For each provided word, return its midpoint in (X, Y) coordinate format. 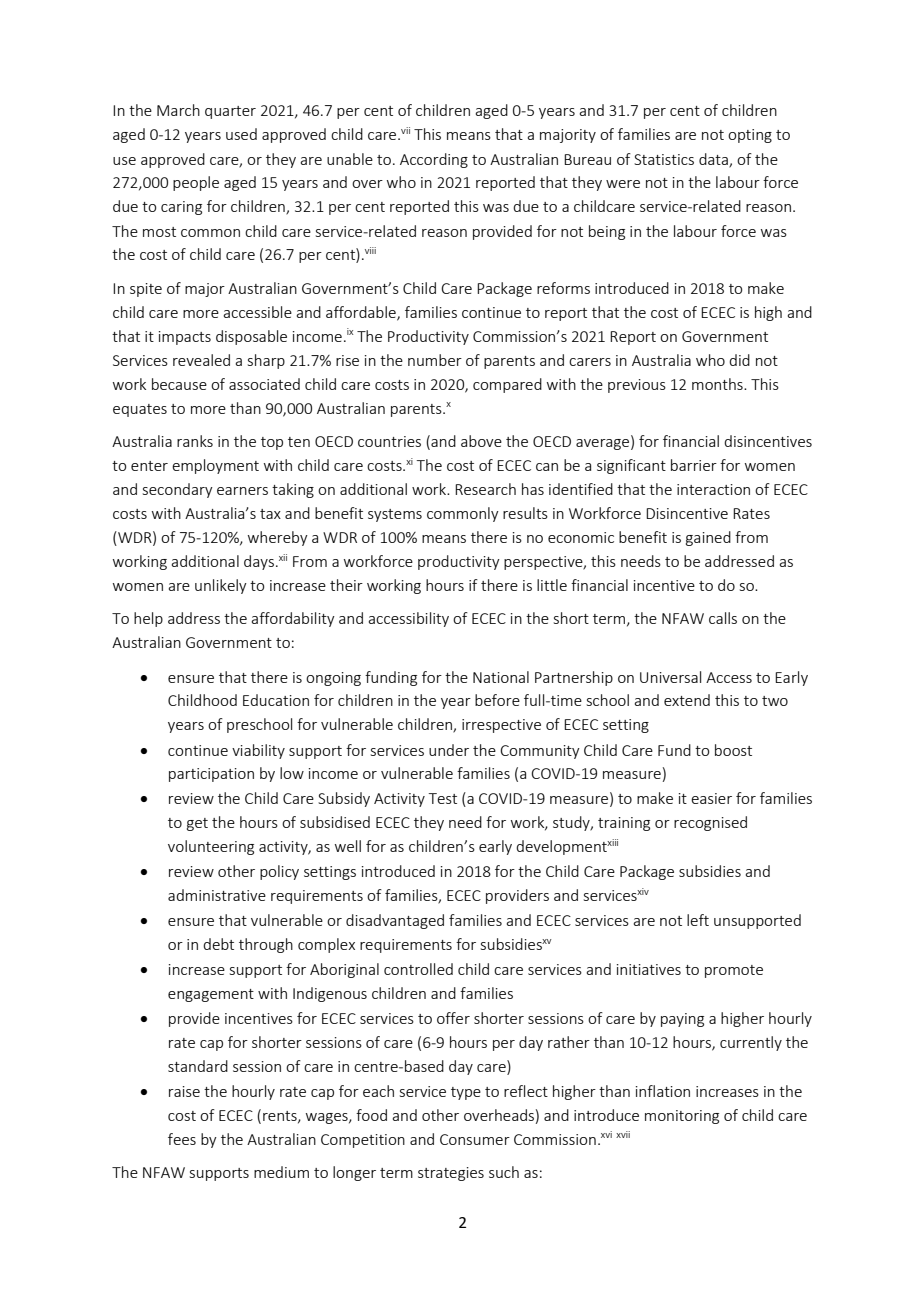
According (434, 160)
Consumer (475, 1139)
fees (182, 1139)
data (714, 160)
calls (723, 618)
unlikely (221, 586)
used (241, 134)
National (501, 677)
